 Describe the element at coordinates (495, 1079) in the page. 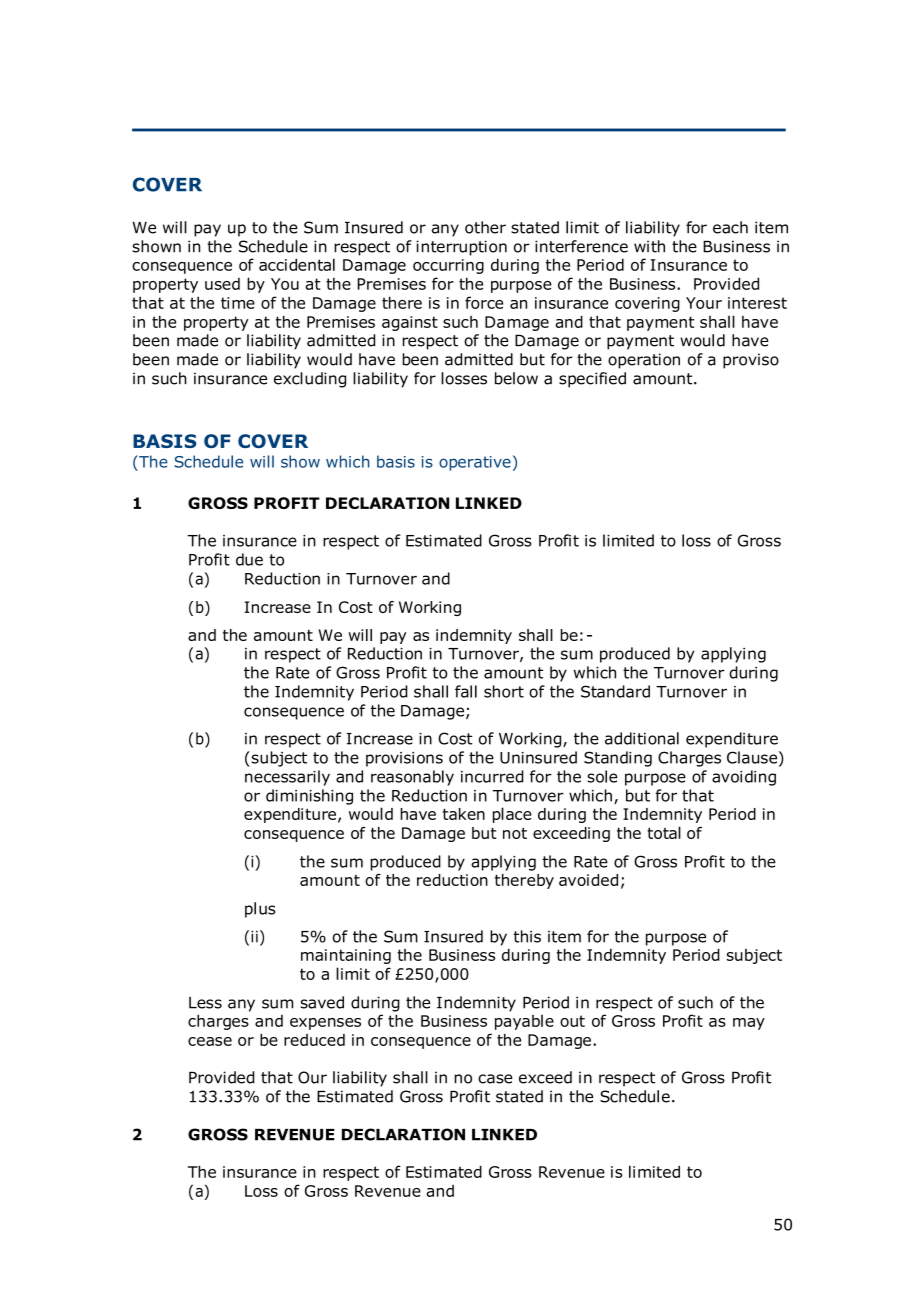

I see `case` at that location.
